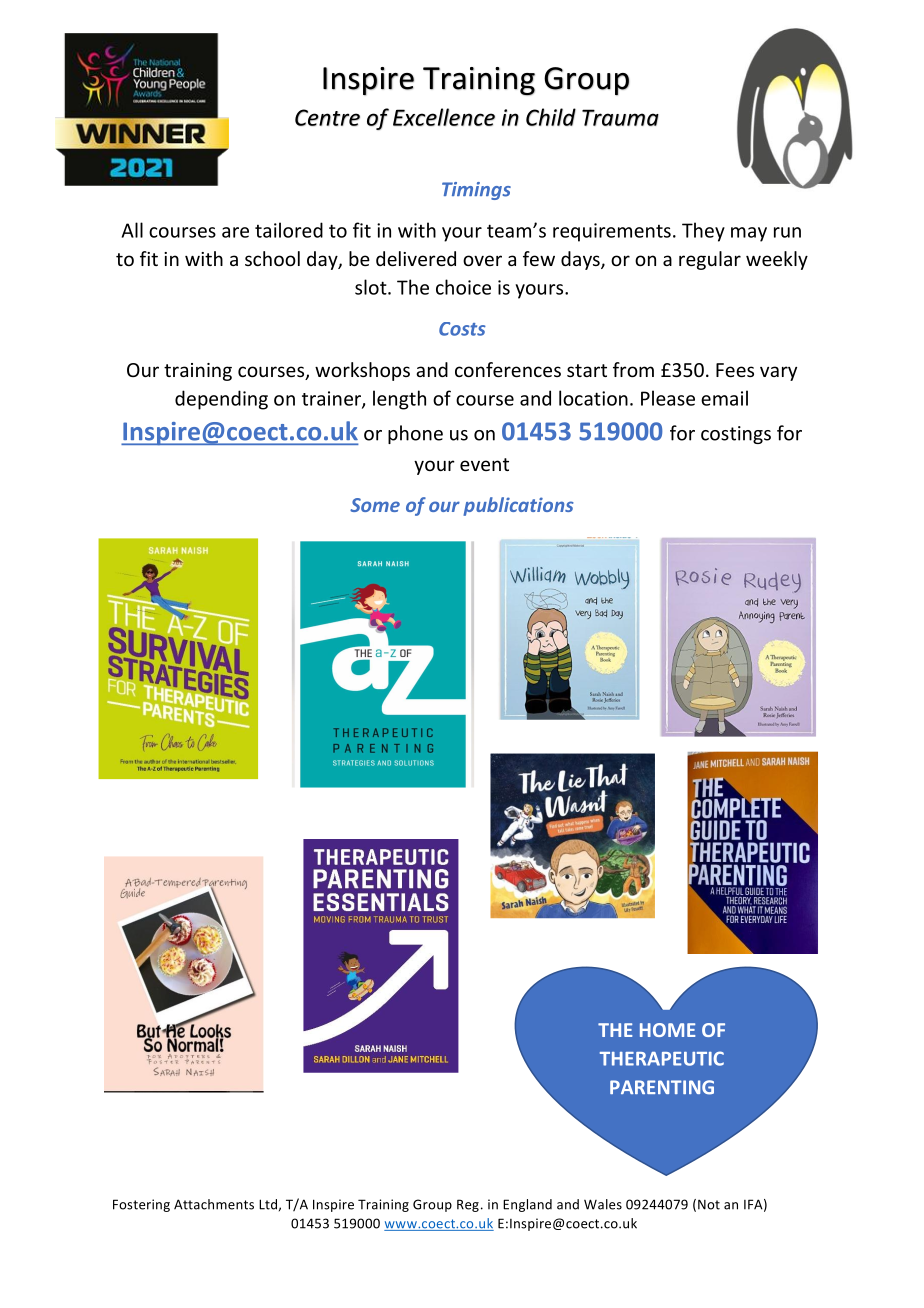 This image has width=924, height=1308. Describe the element at coordinates (444, 117) in the image. I see `Excellence` at that location.
